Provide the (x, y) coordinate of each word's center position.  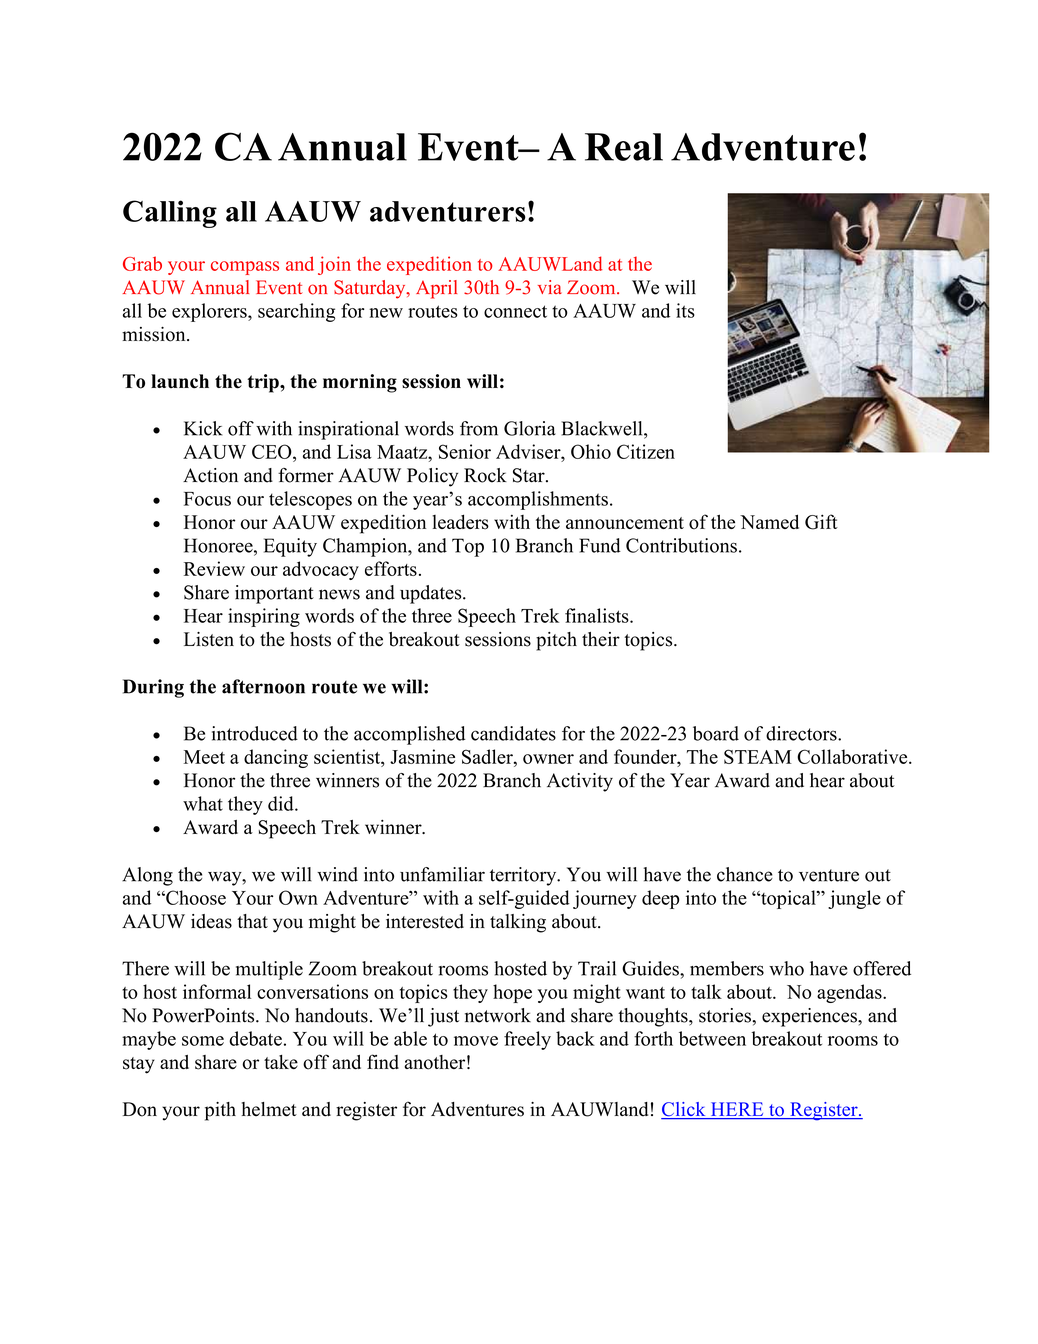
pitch (556, 641)
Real (624, 147)
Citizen (646, 451)
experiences (810, 1017)
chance (745, 874)
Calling (170, 214)
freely (527, 1040)
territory (524, 876)
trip (264, 383)
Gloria (530, 428)
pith (220, 1111)
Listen (209, 639)
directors (802, 733)
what (203, 803)
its (685, 310)
